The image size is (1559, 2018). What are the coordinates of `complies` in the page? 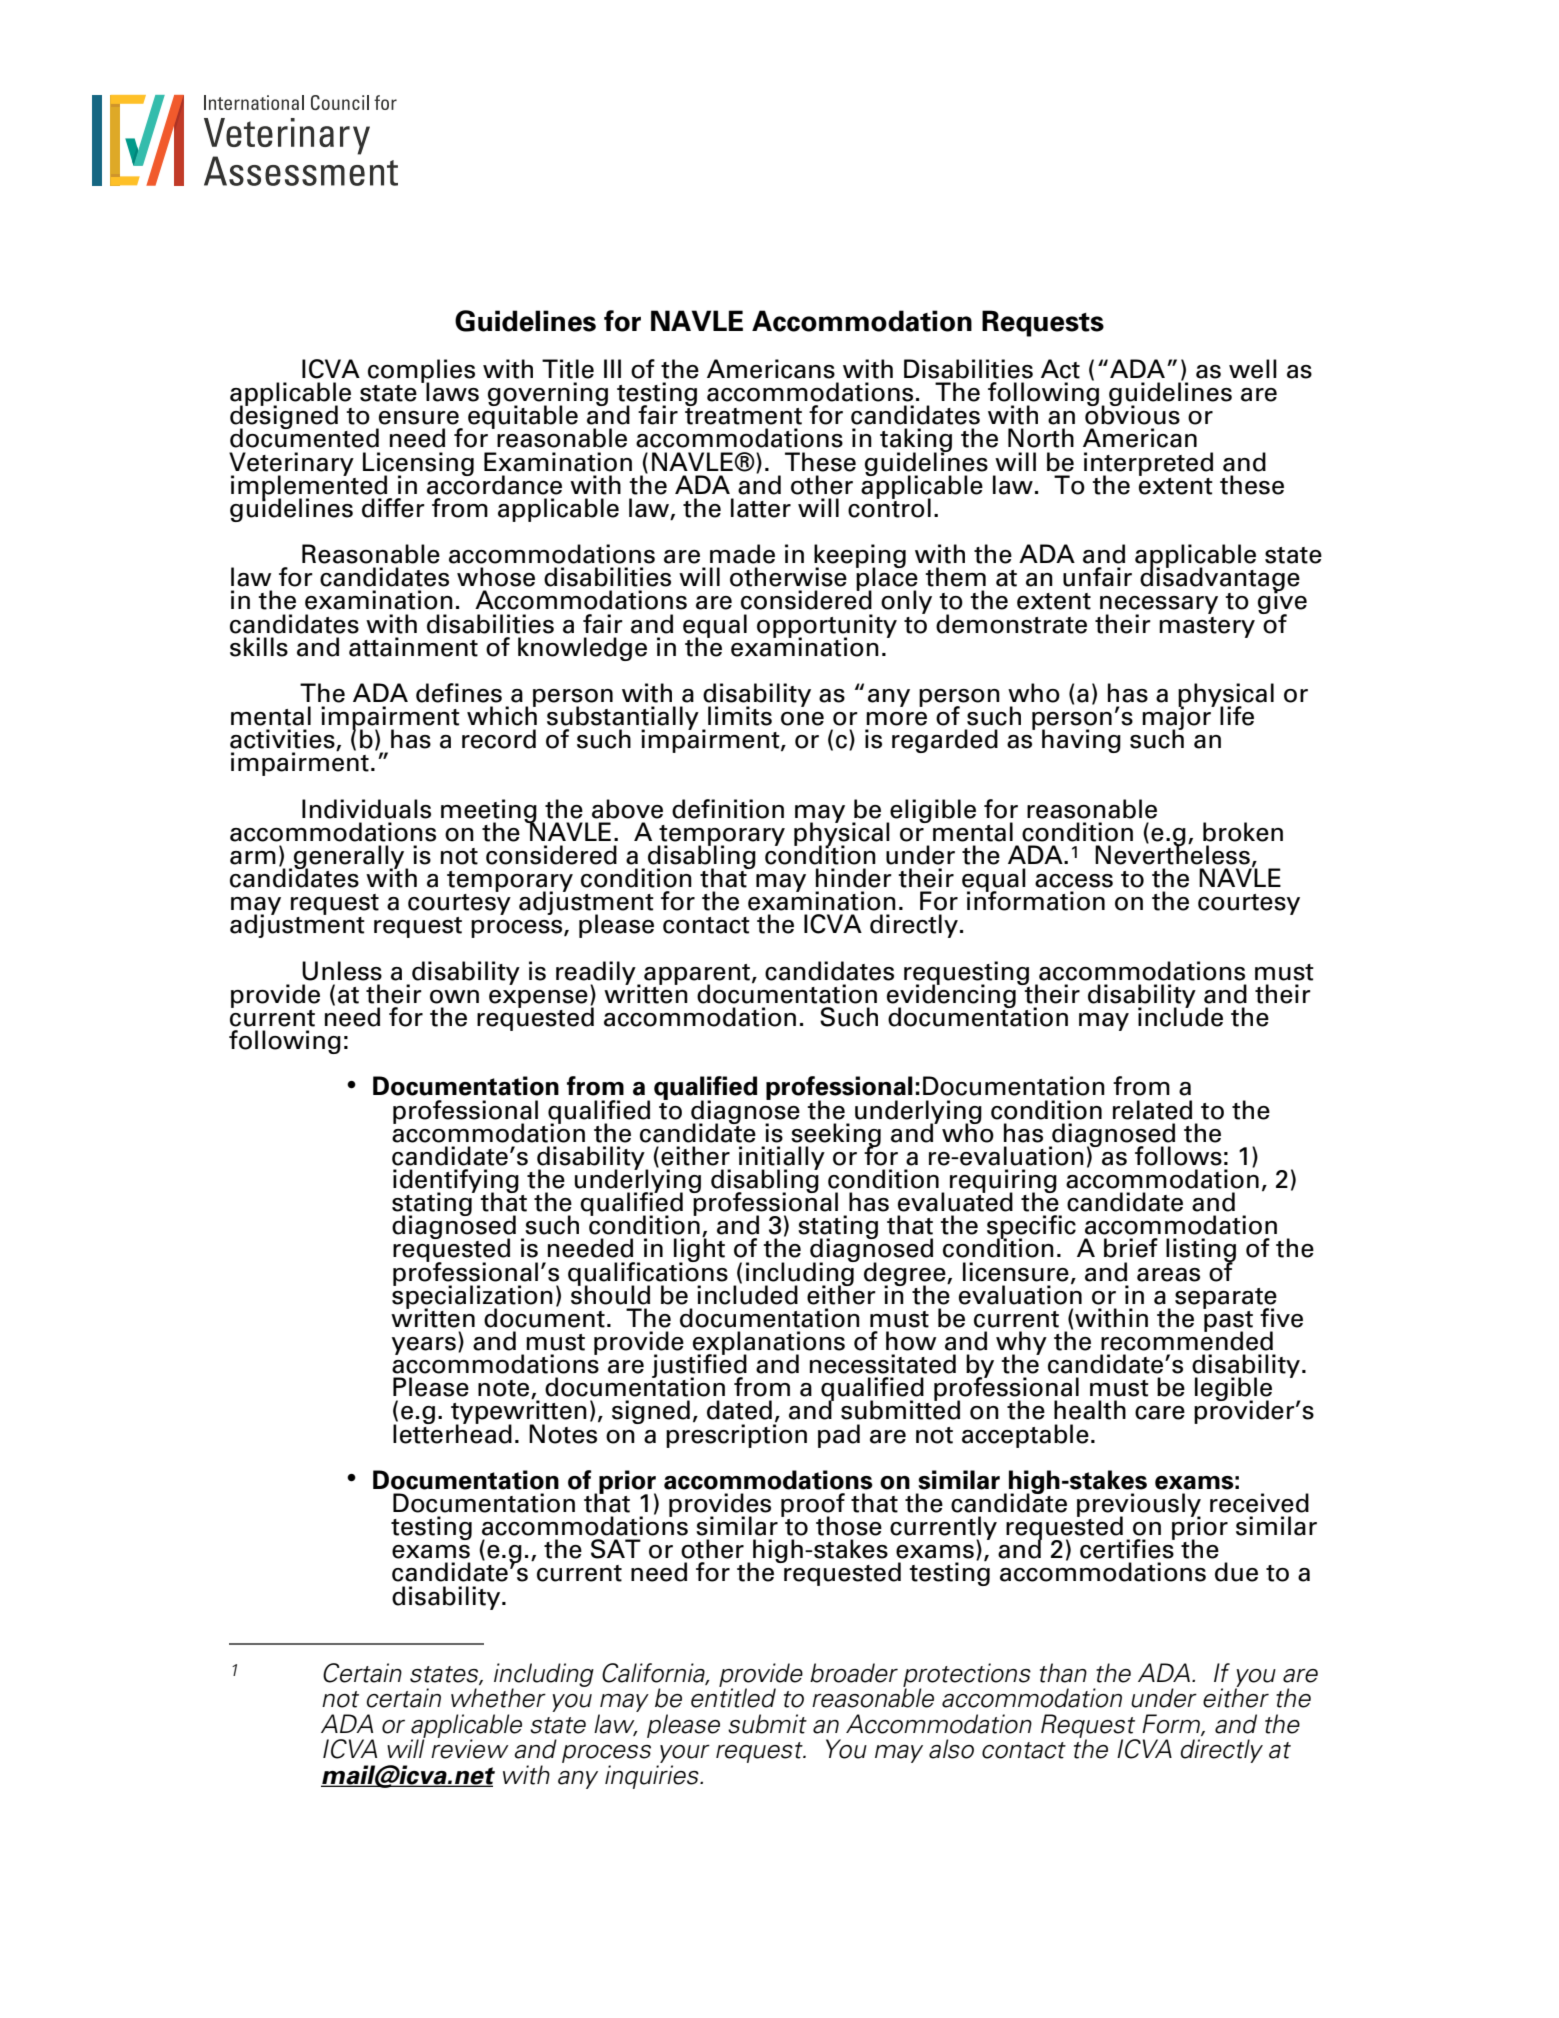 It's located at (421, 372).
